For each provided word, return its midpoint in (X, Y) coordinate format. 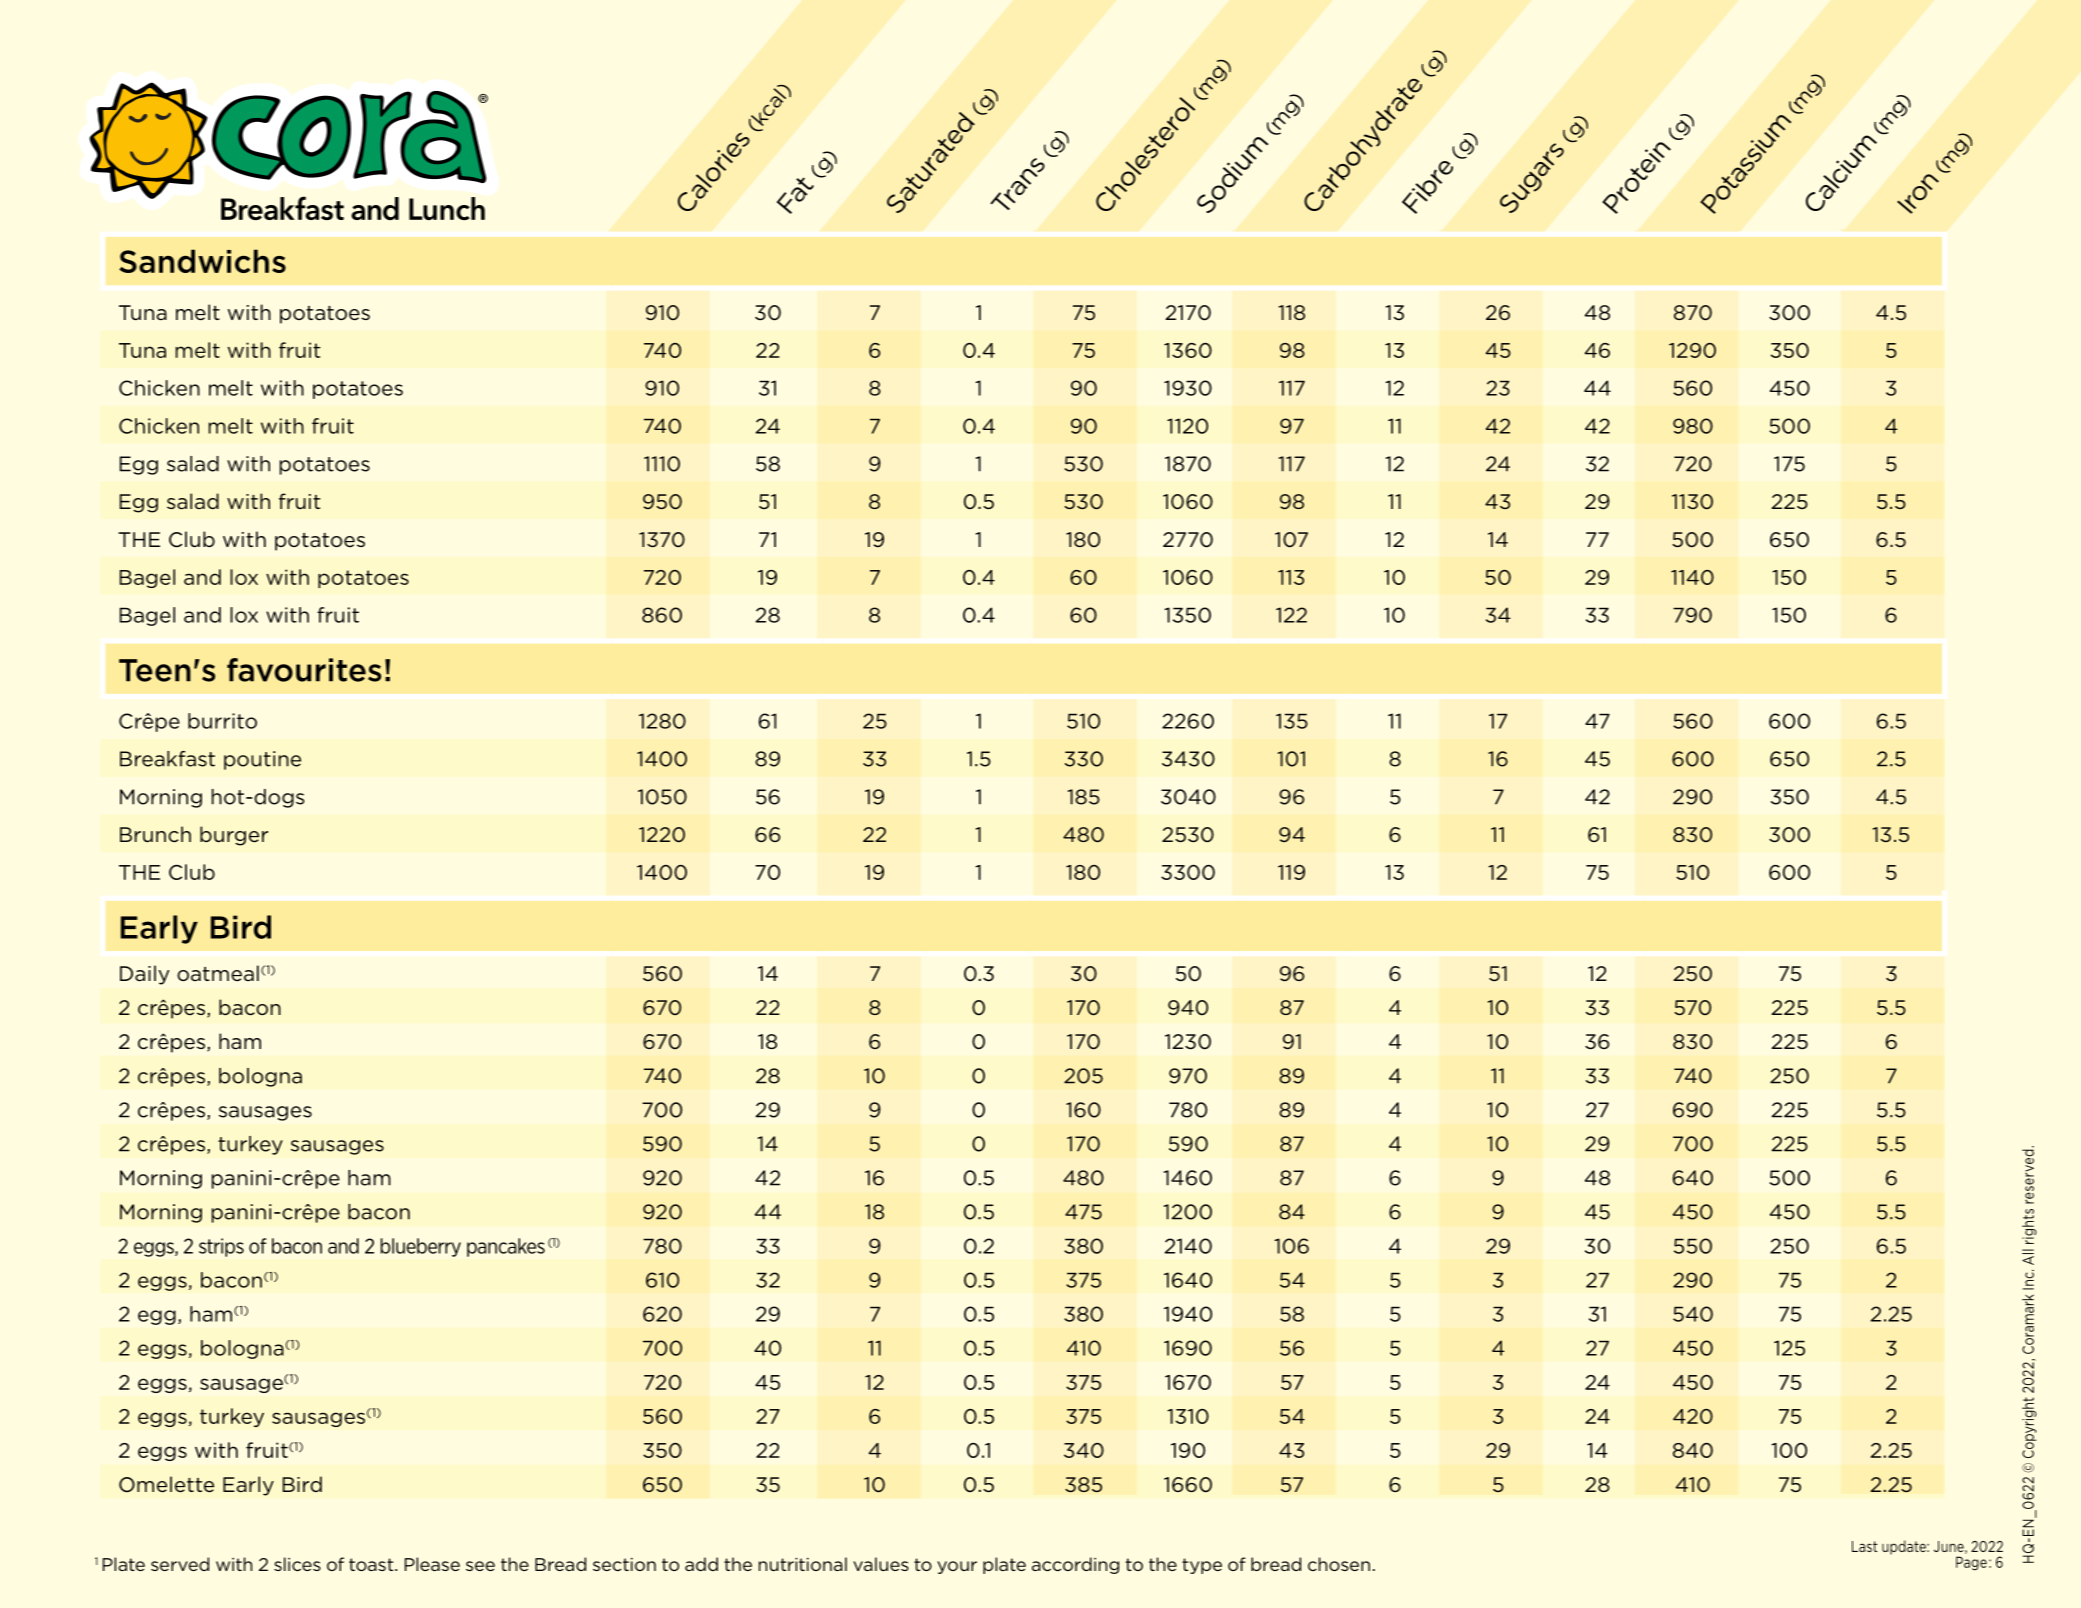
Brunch (155, 834)
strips (221, 1247)
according (1075, 1565)
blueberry (421, 1247)
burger (234, 836)
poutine (262, 760)
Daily (144, 975)
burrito (222, 721)
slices (297, 1564)
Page (1971, 1563)
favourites (304, 670)
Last (1864, 1546)
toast (372, 1564)
